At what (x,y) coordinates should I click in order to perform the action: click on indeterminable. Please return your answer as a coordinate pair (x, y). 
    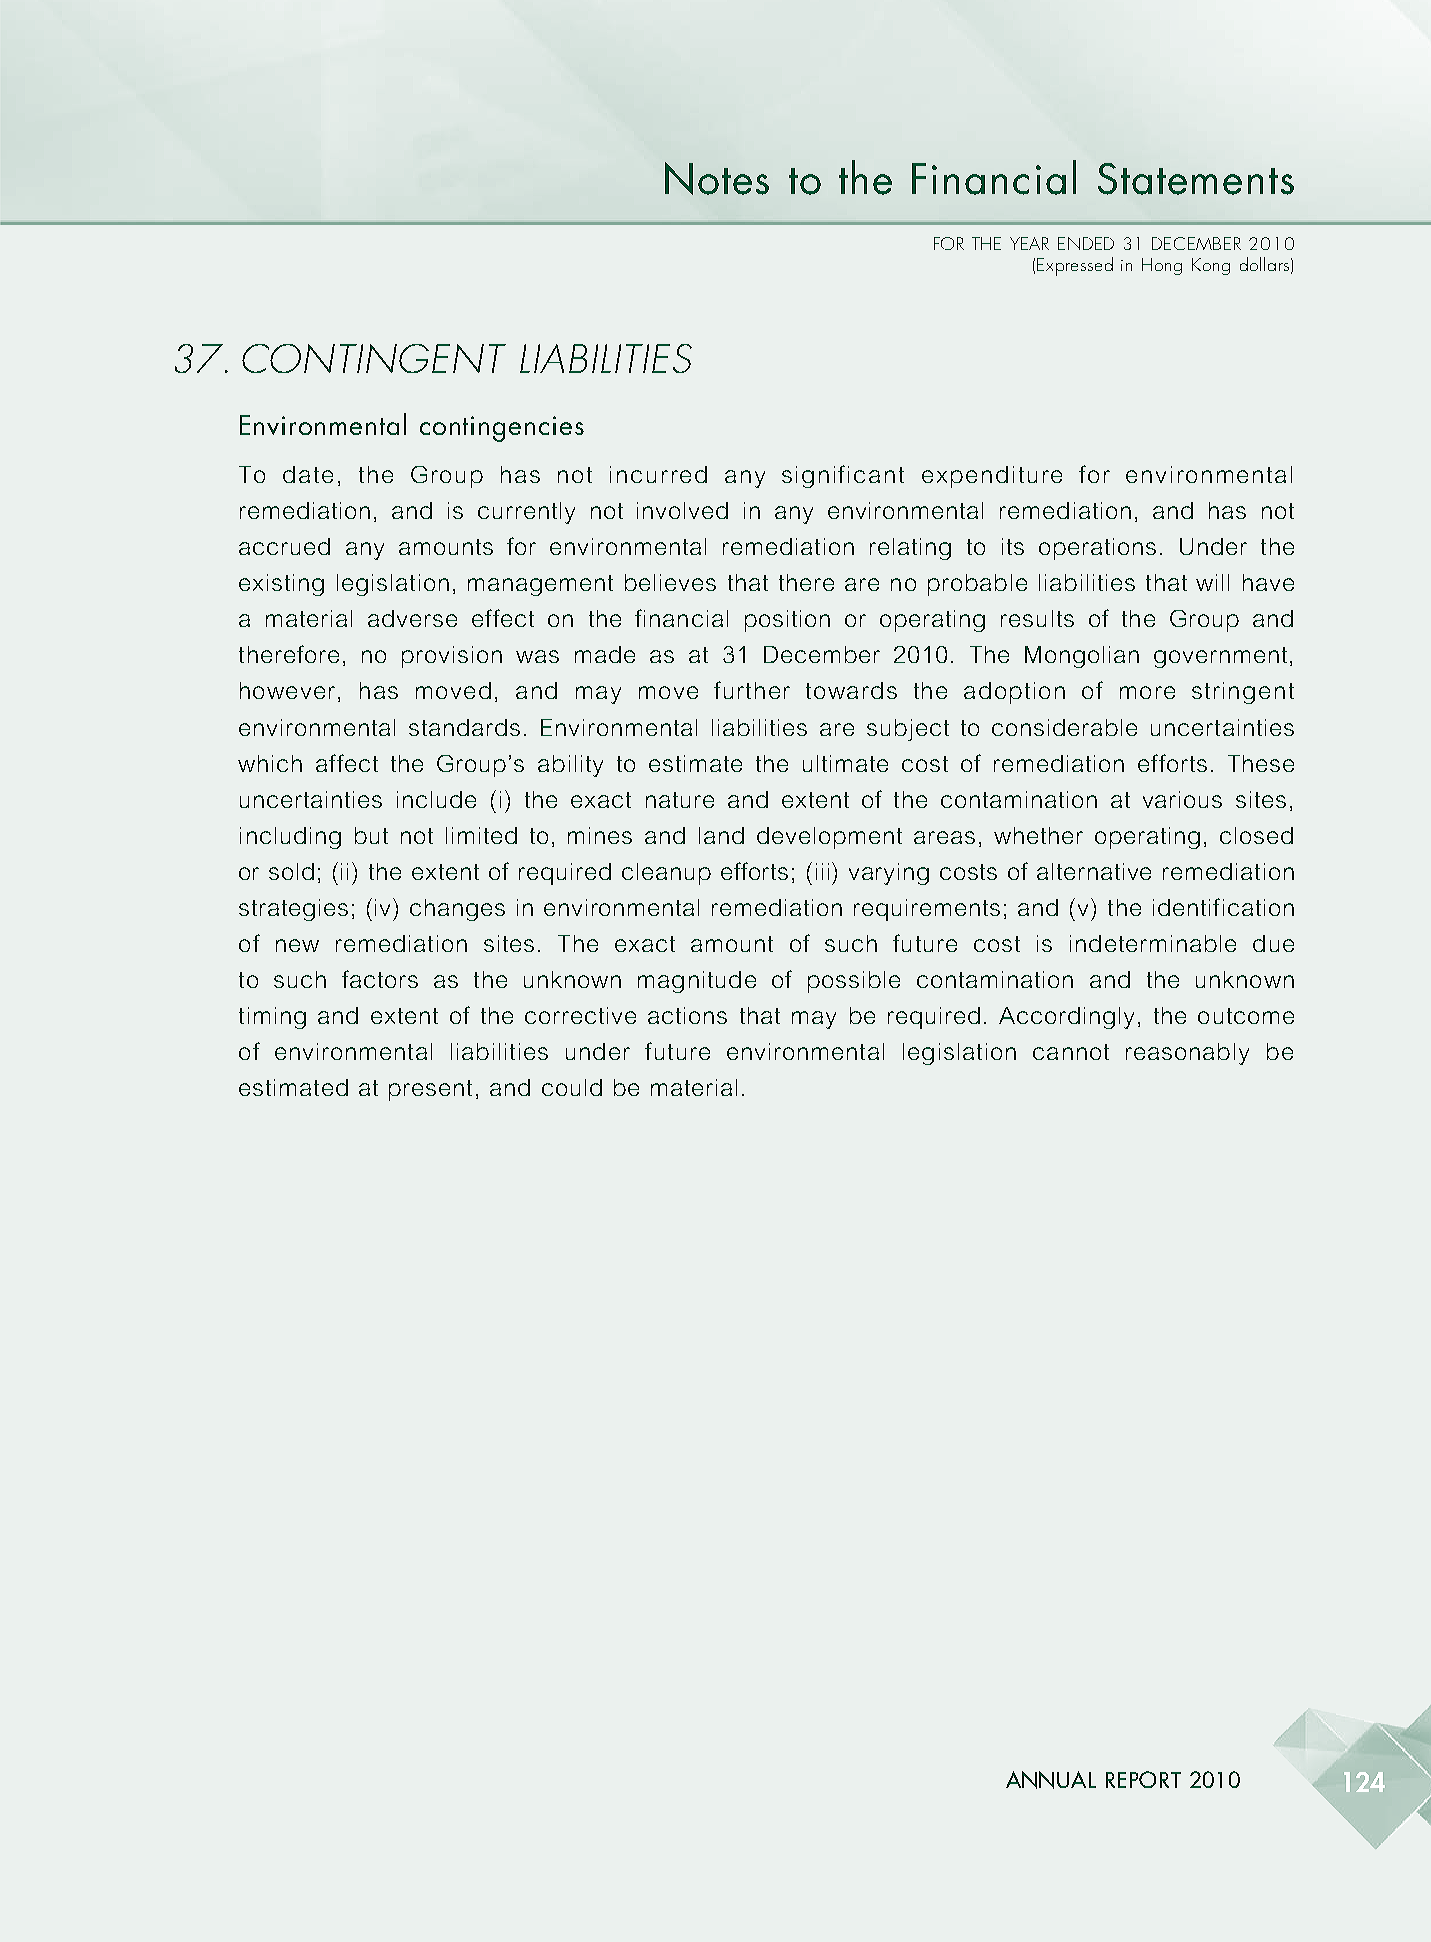
    Looking at the image, I should click on (1153, 943).
